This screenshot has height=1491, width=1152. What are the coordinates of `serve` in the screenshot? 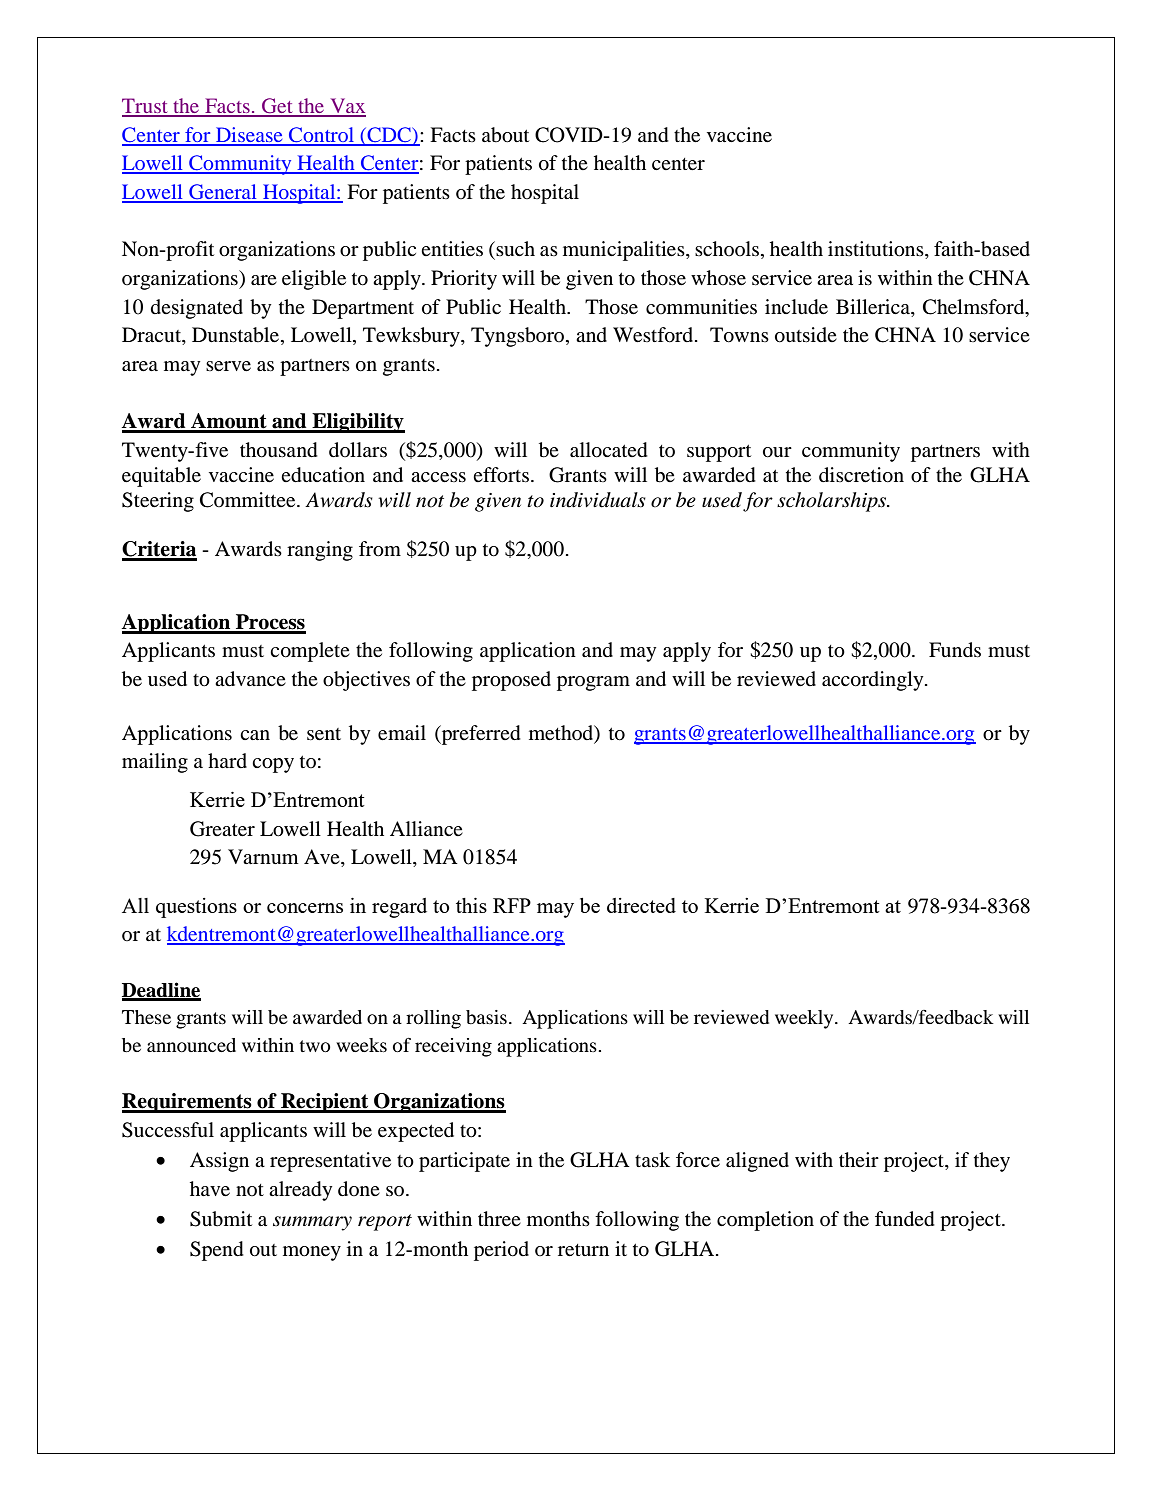 It's located at (228, 366).
